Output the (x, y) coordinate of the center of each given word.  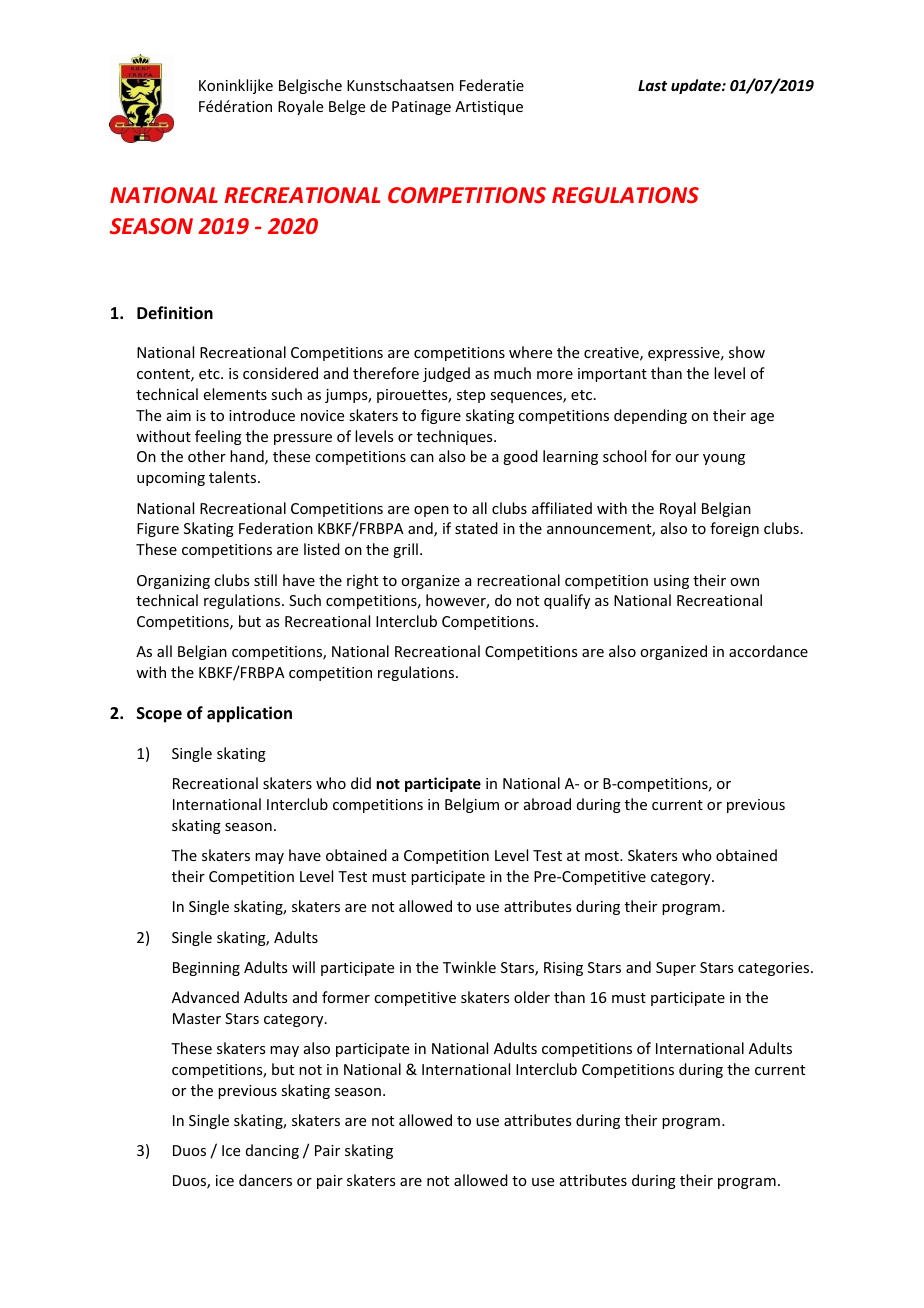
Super (676, 969)
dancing (272, 1151)
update (697, 86)
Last (652, 85)
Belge (347, 107)
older (532, 997)
